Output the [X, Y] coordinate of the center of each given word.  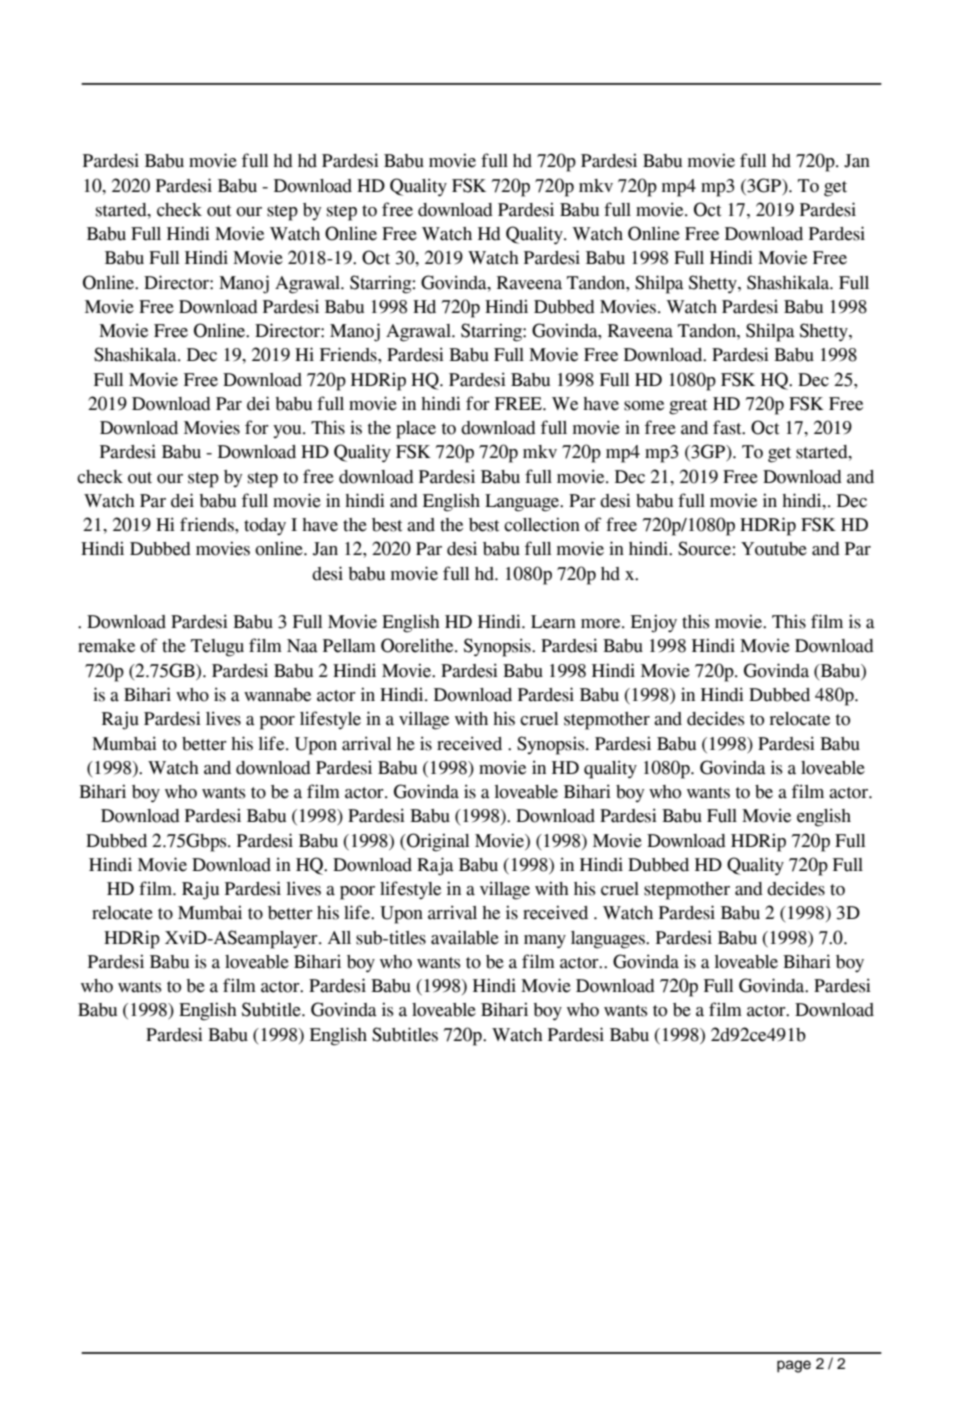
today [265, 526]
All [339, 937]
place [416, 430]
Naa [302, 646]
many [545, 942]
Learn [553, 622]
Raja [435, 866]
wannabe [277, 695]
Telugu [217, 648]
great [688, 407]
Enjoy [654, 623]
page [794, 1366]
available [465, 937]
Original [437, 842]
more [602, 624]
